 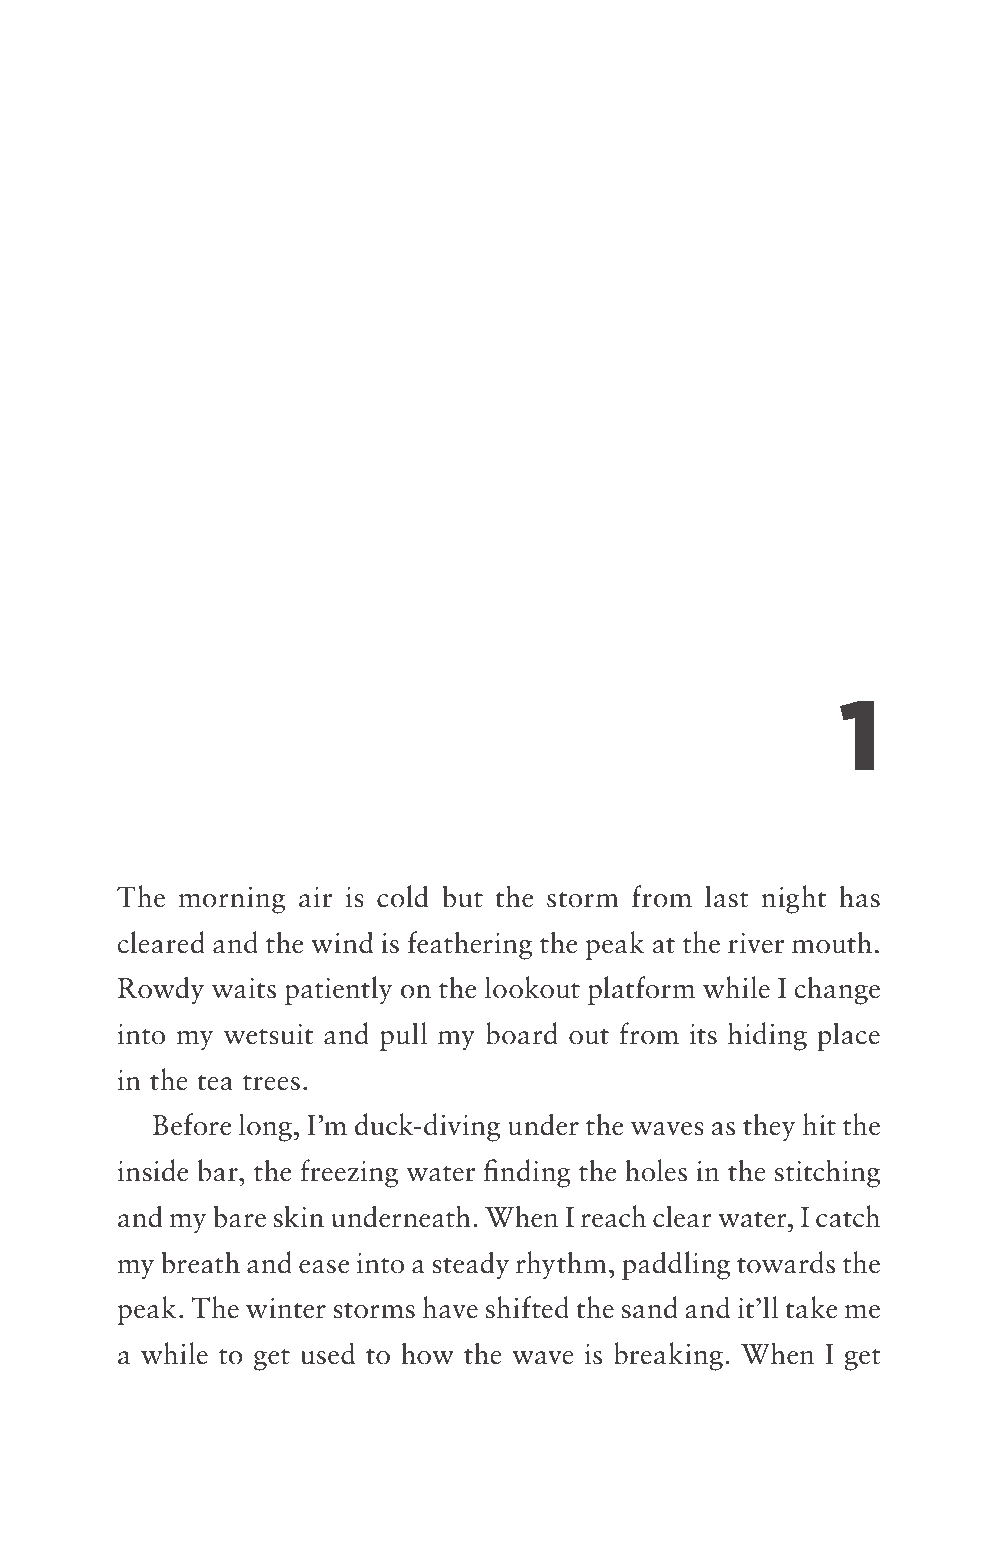 I want to click on board, so click(x=522, y=1033).
